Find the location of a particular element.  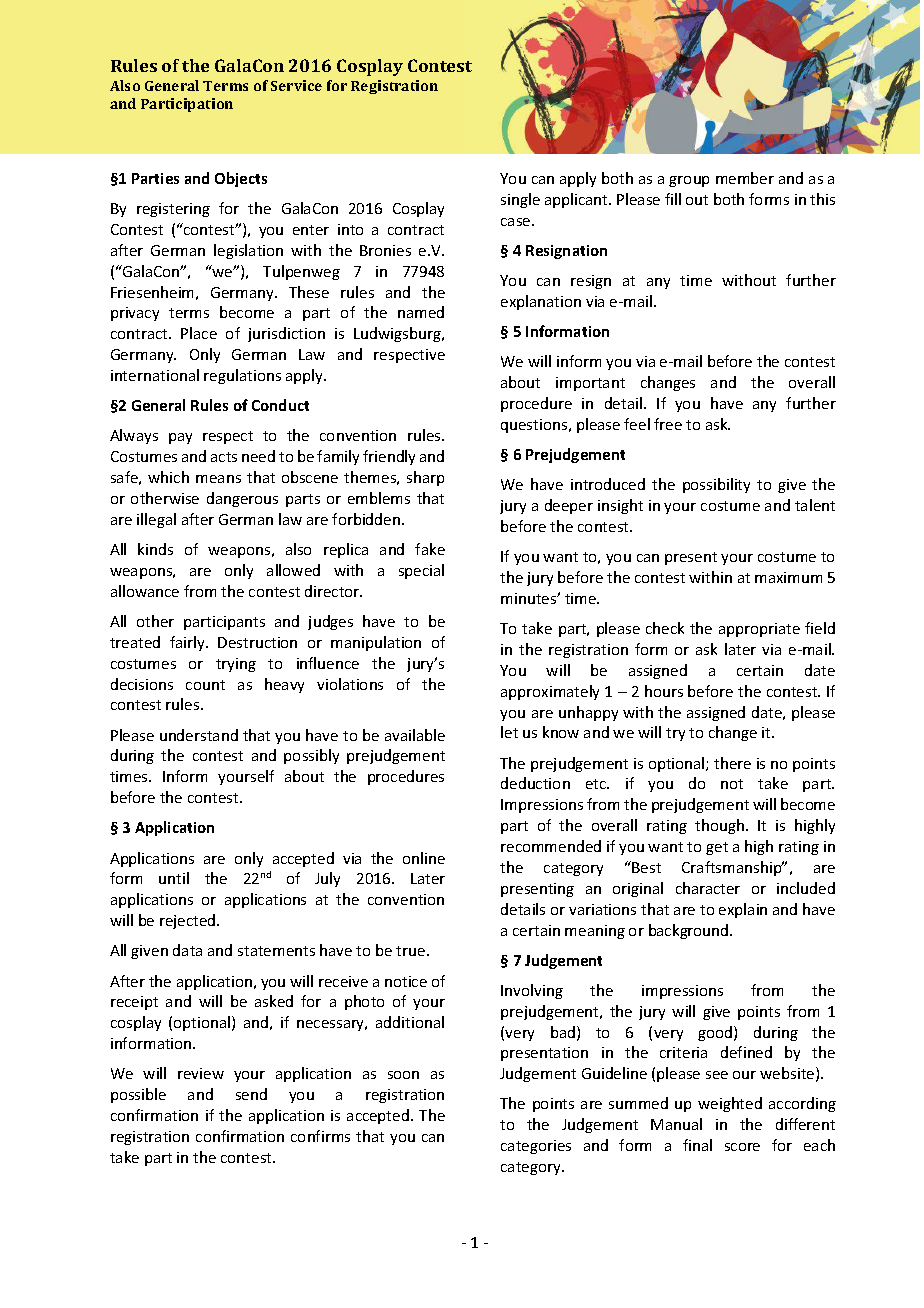

understand is located at coordinates (199, 735).
